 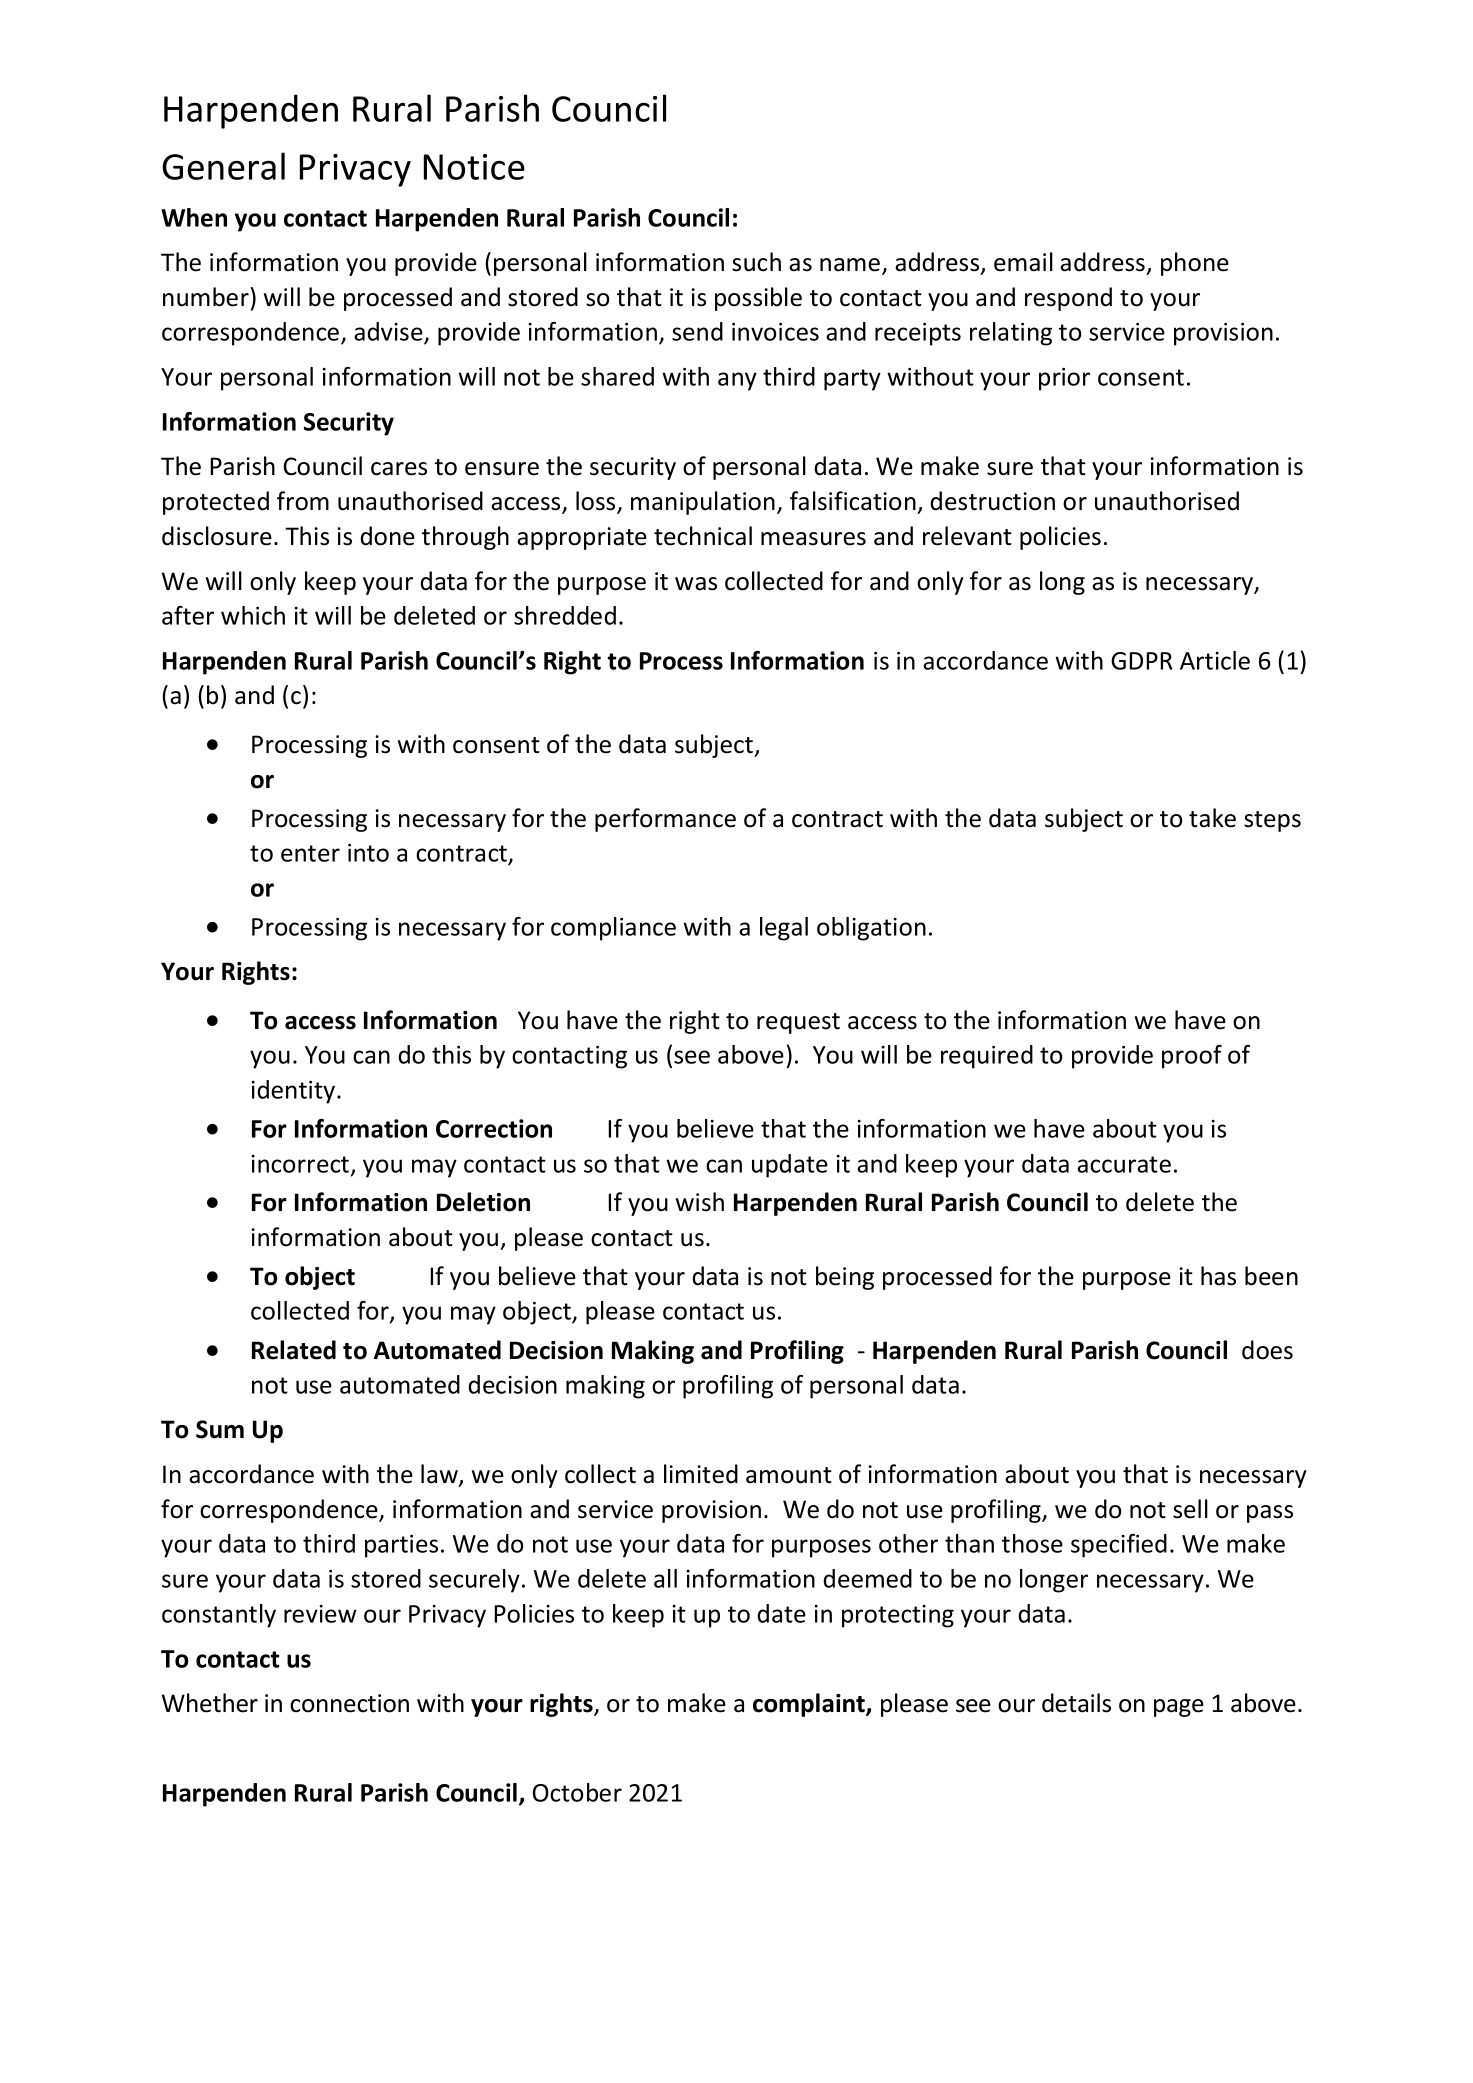 I want to click on phone, so click(x=1195, y=264).
